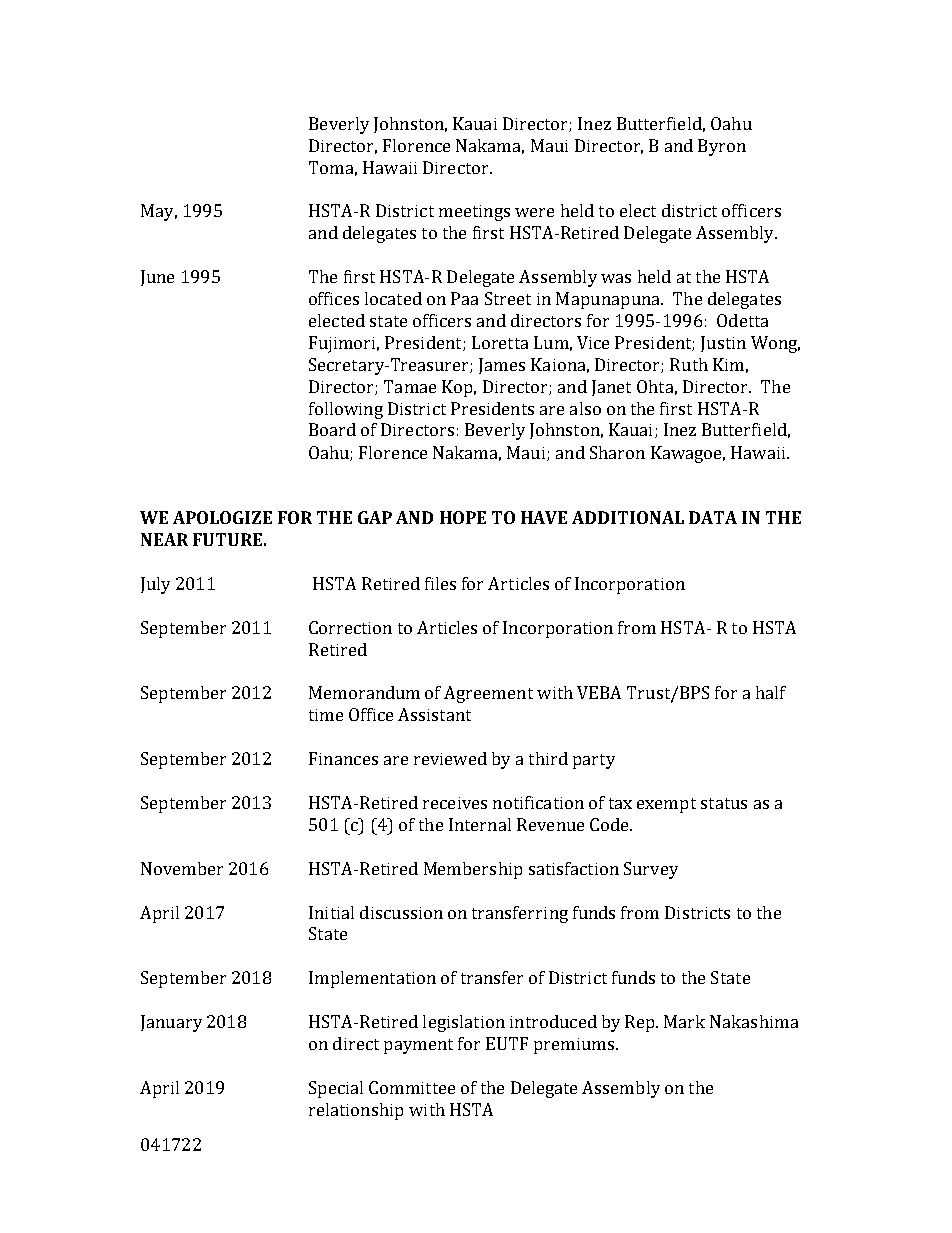 The height and width of the image is (1233, 952). What do you see at coordinates (724, 803) in the image?
I see `status` at bounding box center [724, 803].
